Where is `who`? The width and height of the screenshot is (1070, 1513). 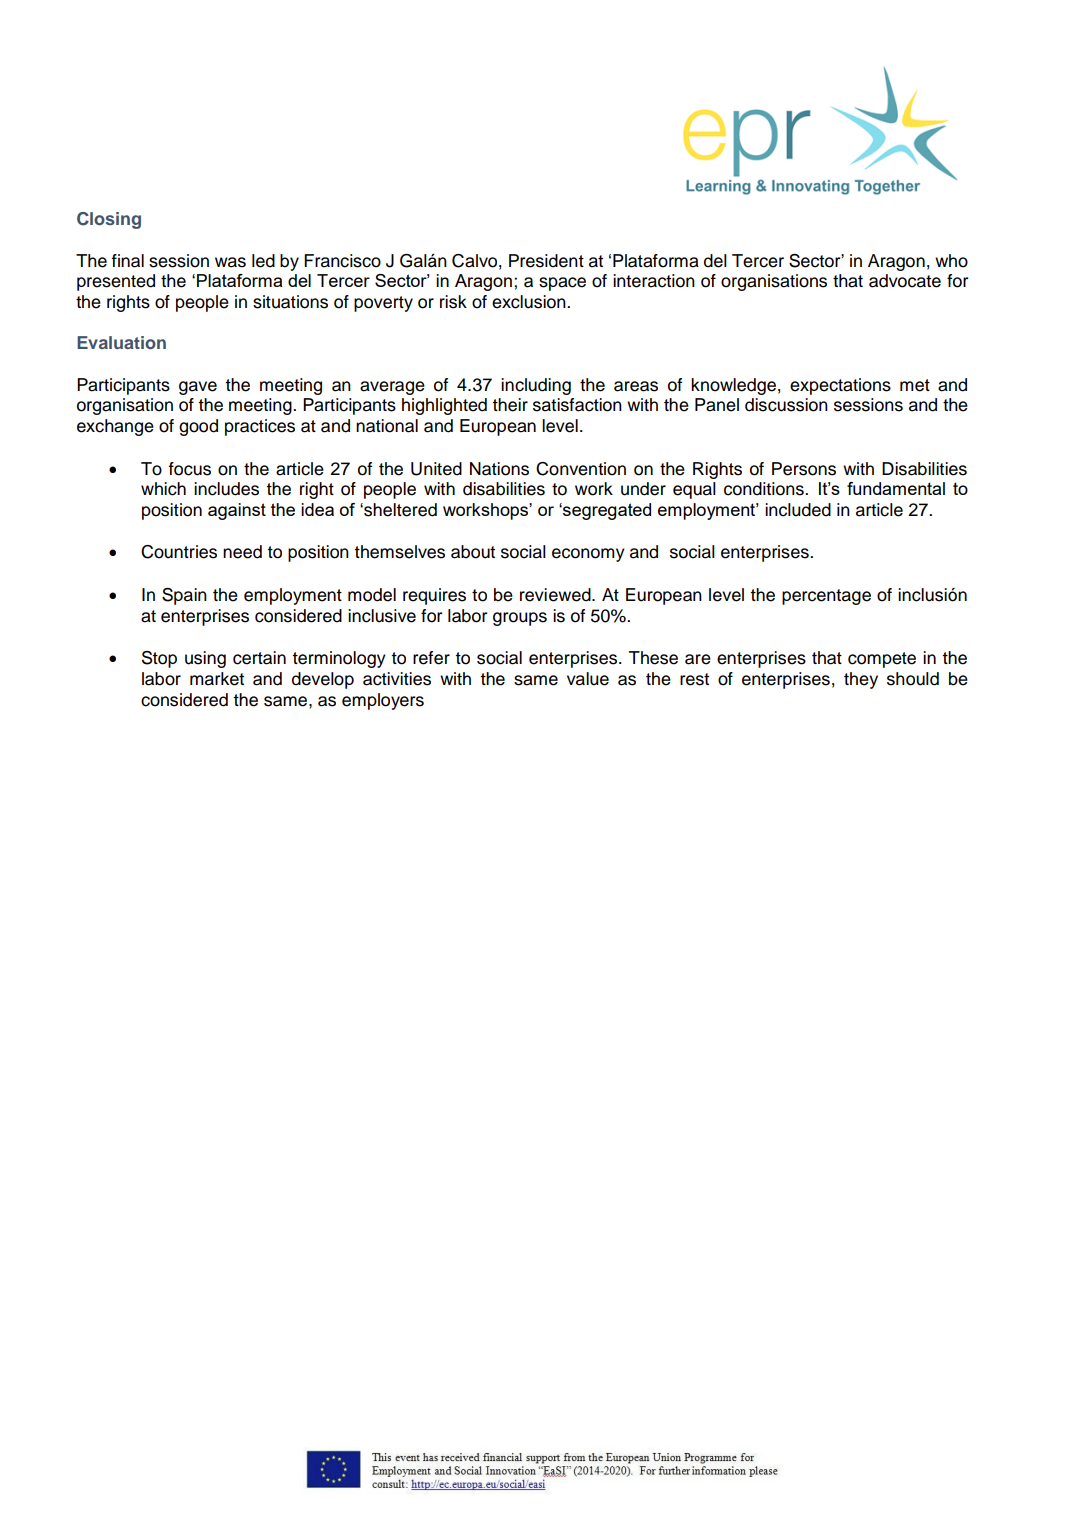 who is located at coordinates (951, 261).
